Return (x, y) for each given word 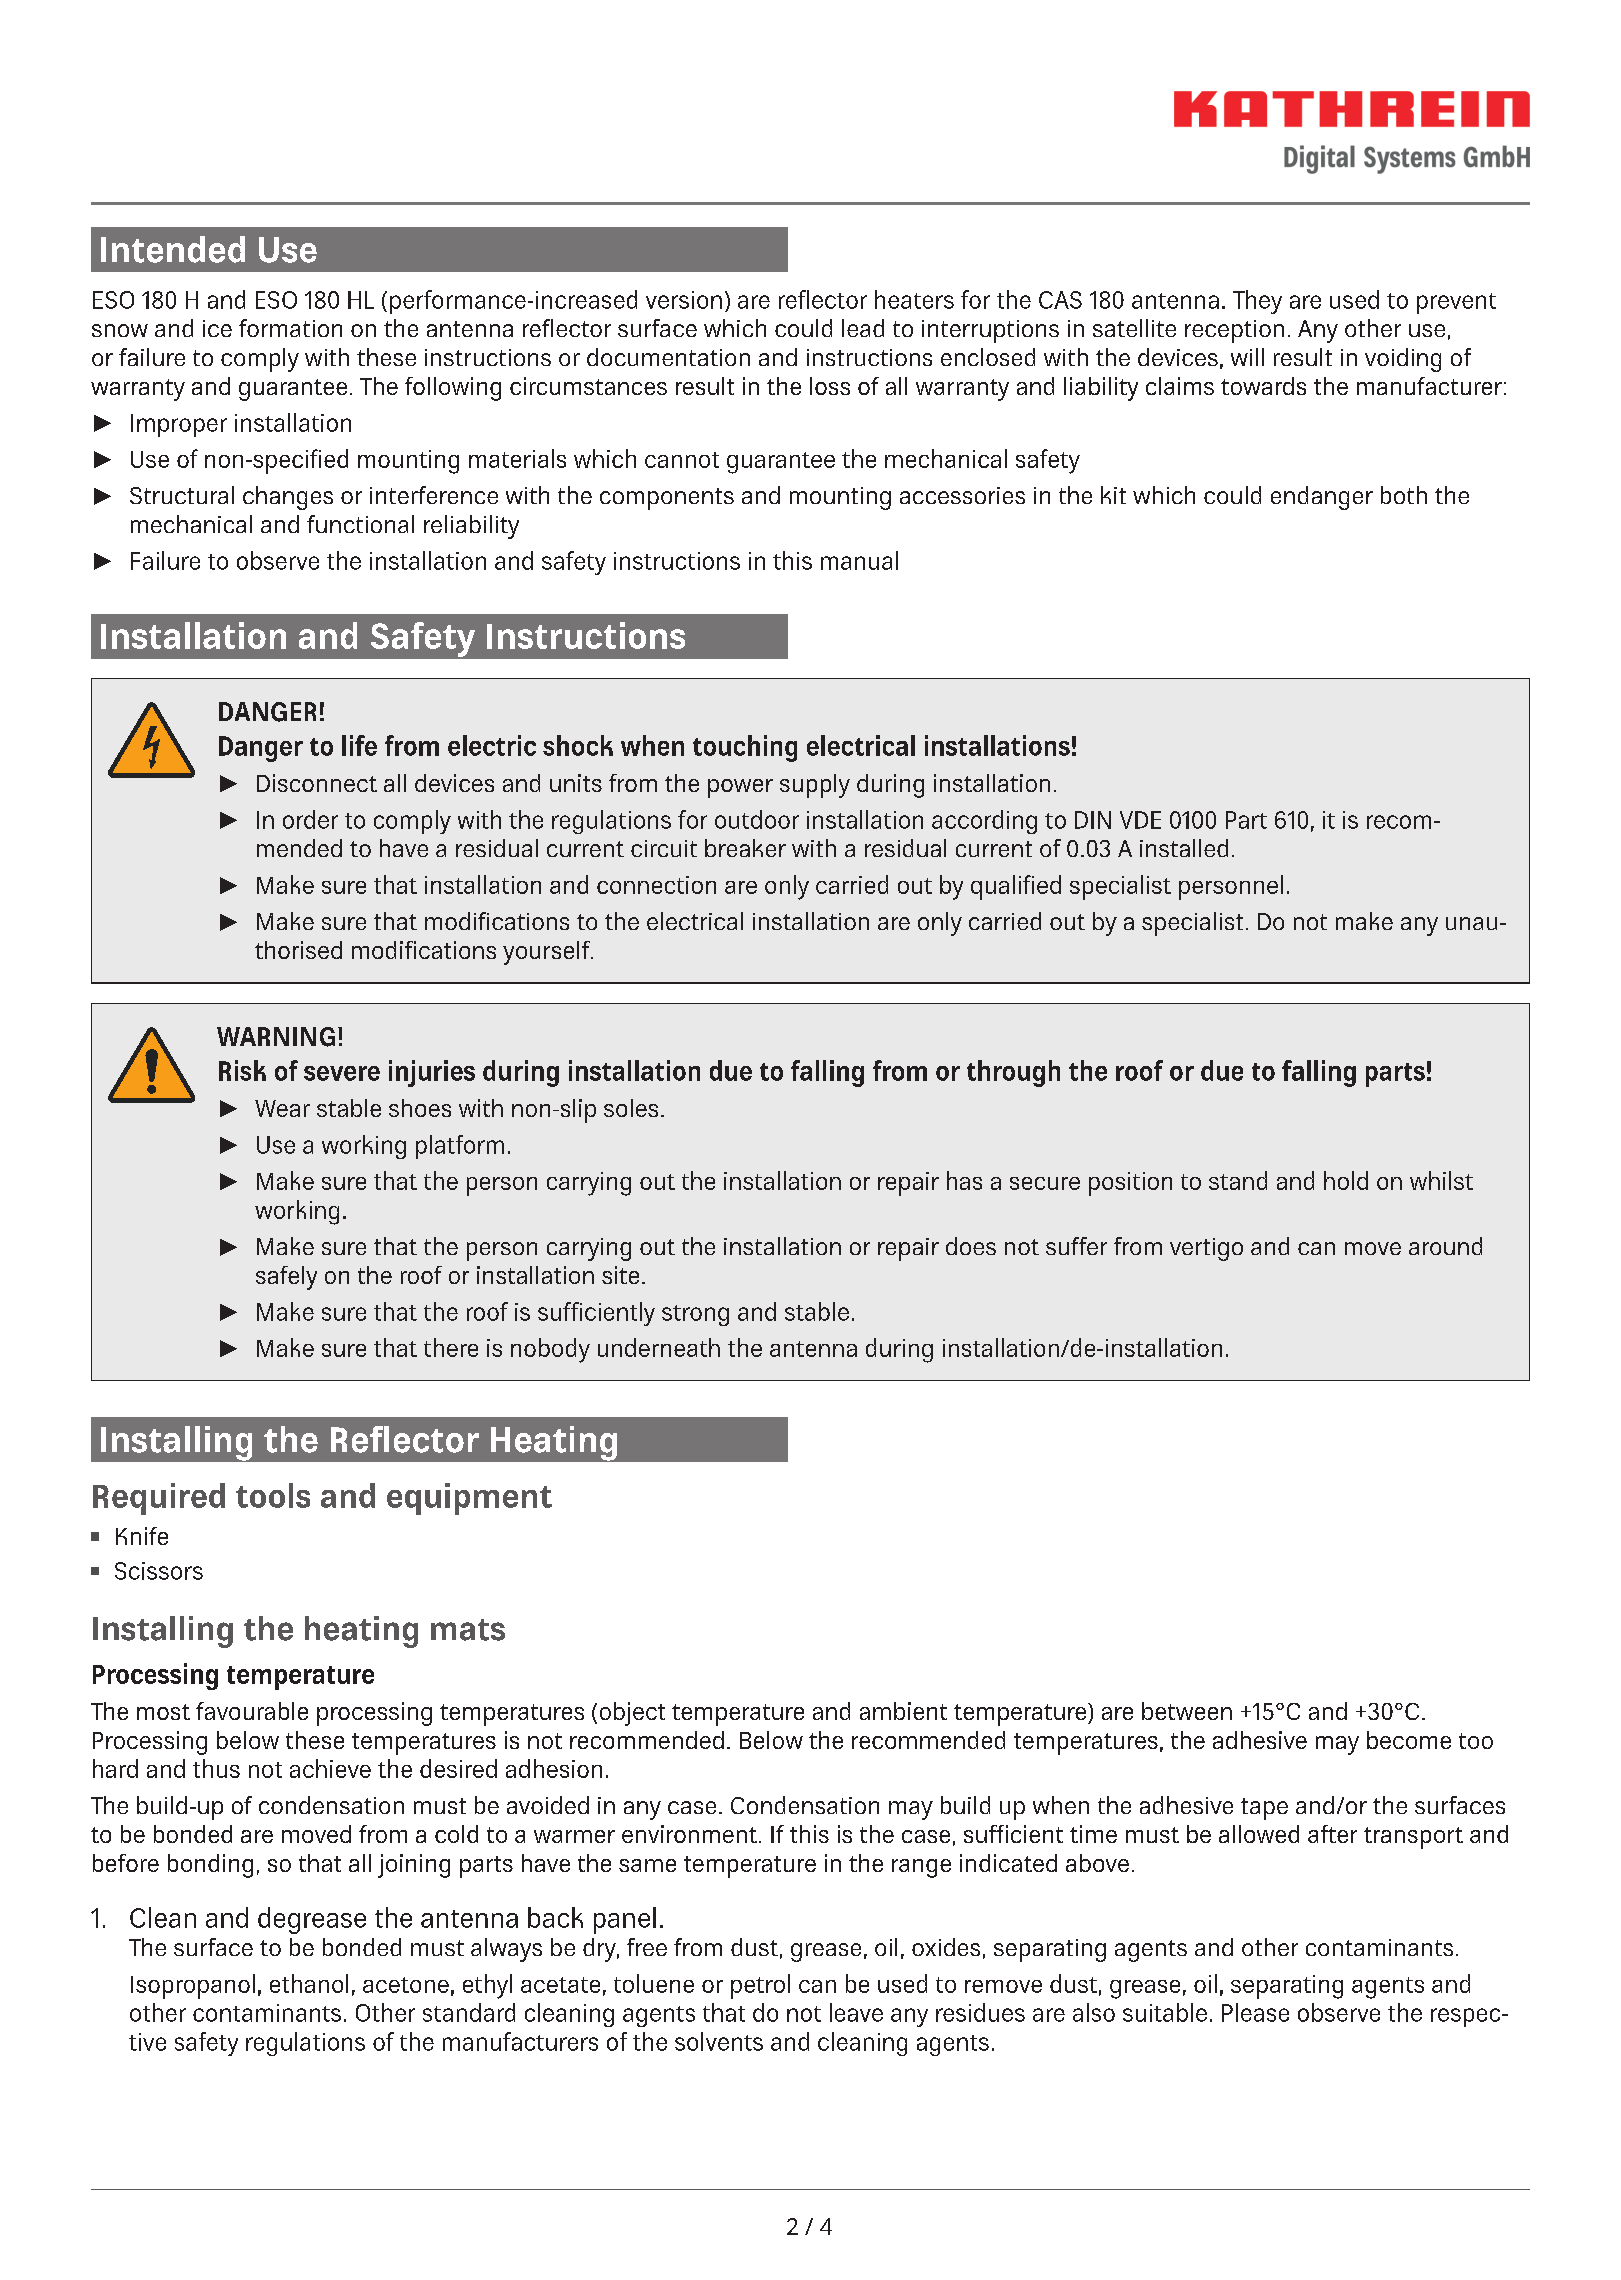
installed (1184, 848)
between (1187, 1711)
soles (631, 1108)
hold (1346, 1180)
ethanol (309, 1983)
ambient (903, 1711)
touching (745, 748)
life (359, 745)
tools (273, 1495)
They (1257, 302)
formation (290, 328)
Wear (282, 1108)
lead (863, 328)
